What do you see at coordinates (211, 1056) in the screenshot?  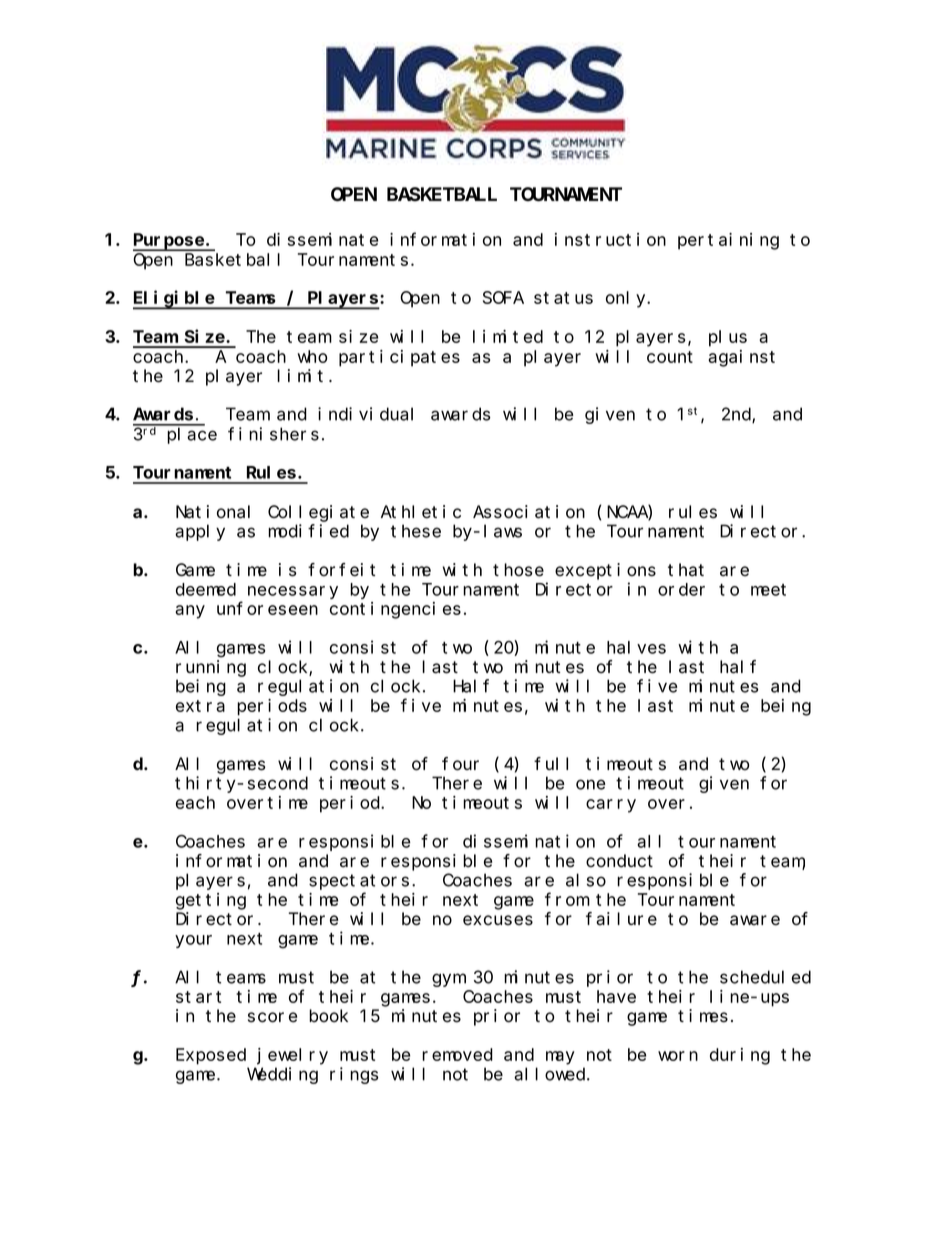 I see `Exposed` at bounding box center [211, 1056].
